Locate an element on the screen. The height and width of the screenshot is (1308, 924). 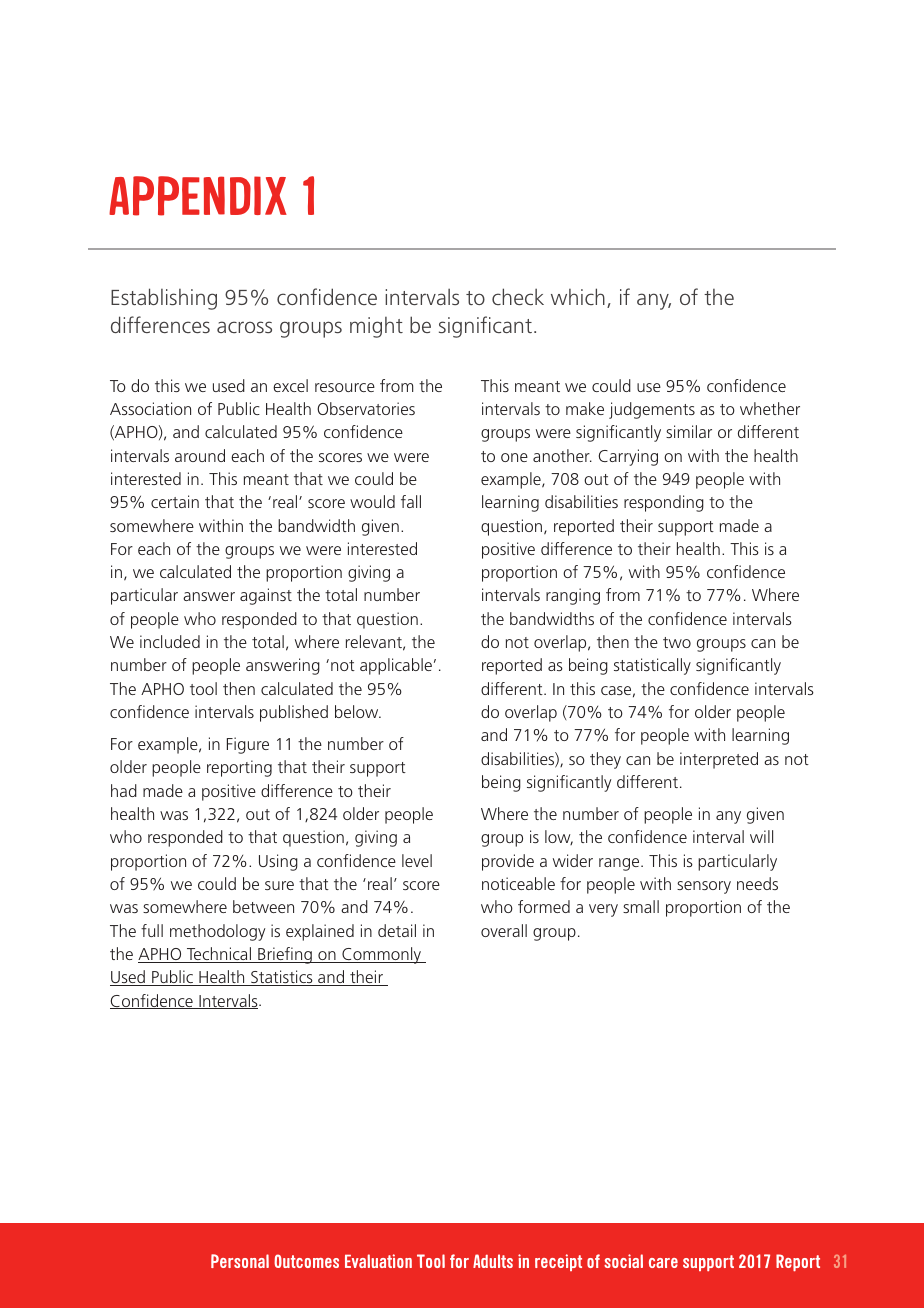
check is located at coordinates (518, 296).
